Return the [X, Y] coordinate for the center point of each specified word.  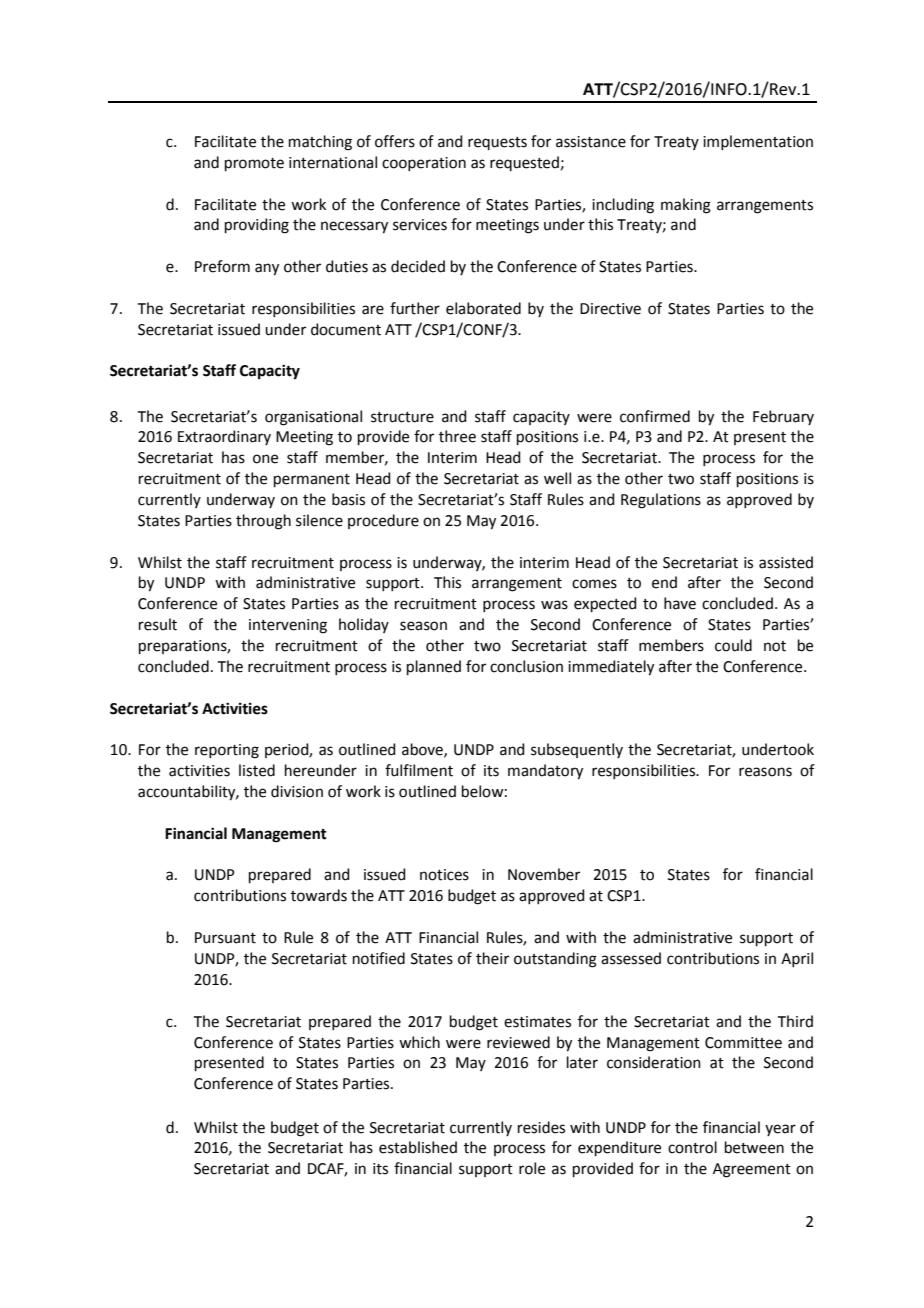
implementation [758, 142]
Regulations [661, 501]
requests [497, 143]
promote [254, 164]
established [418, 1147]
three [457, 436]
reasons [765, 772]
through [263, 522]
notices [444, 875]
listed [257, 770]
